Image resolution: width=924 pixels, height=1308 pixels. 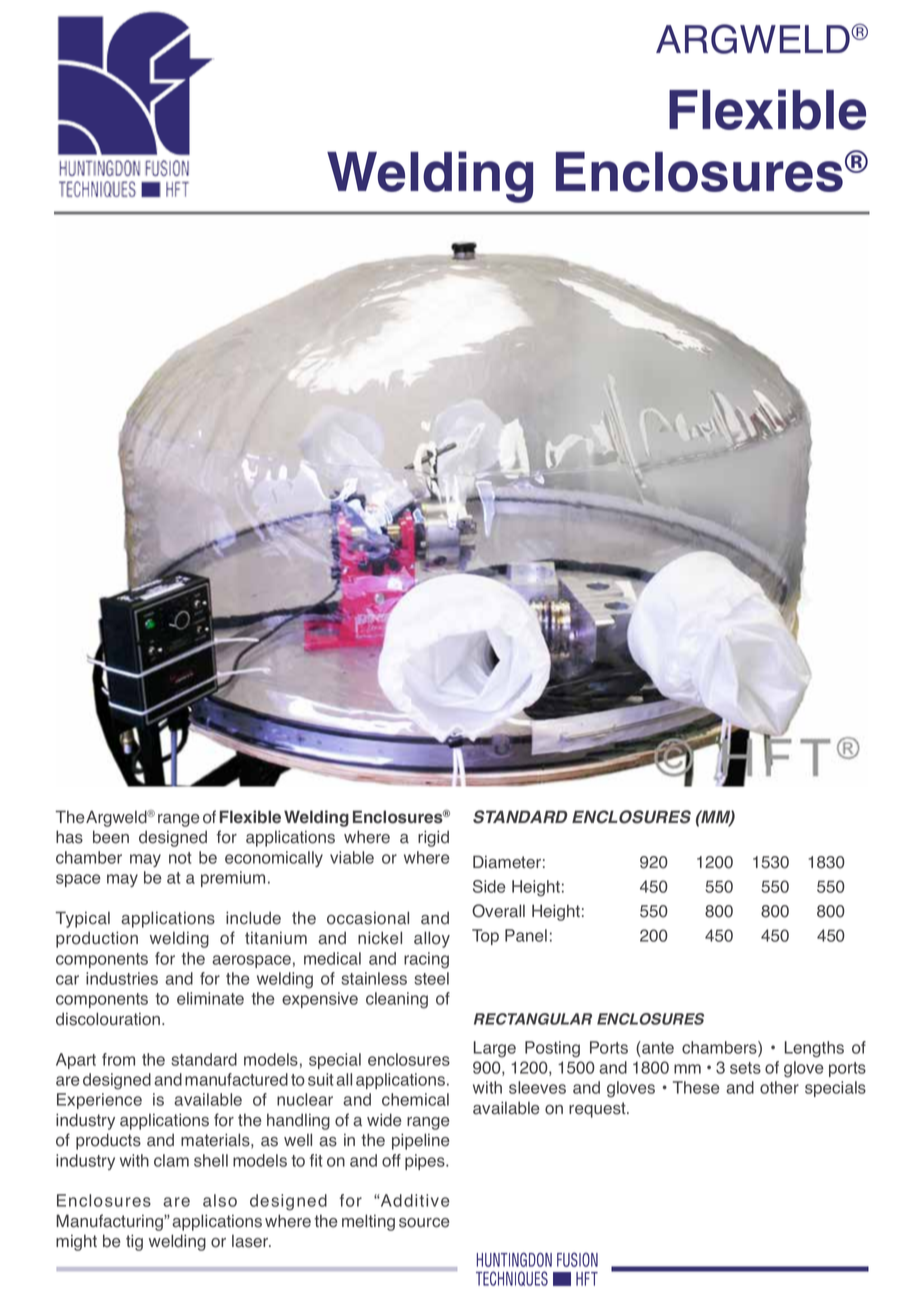 I want to click on Experience, so click(x=99, y=1101).
